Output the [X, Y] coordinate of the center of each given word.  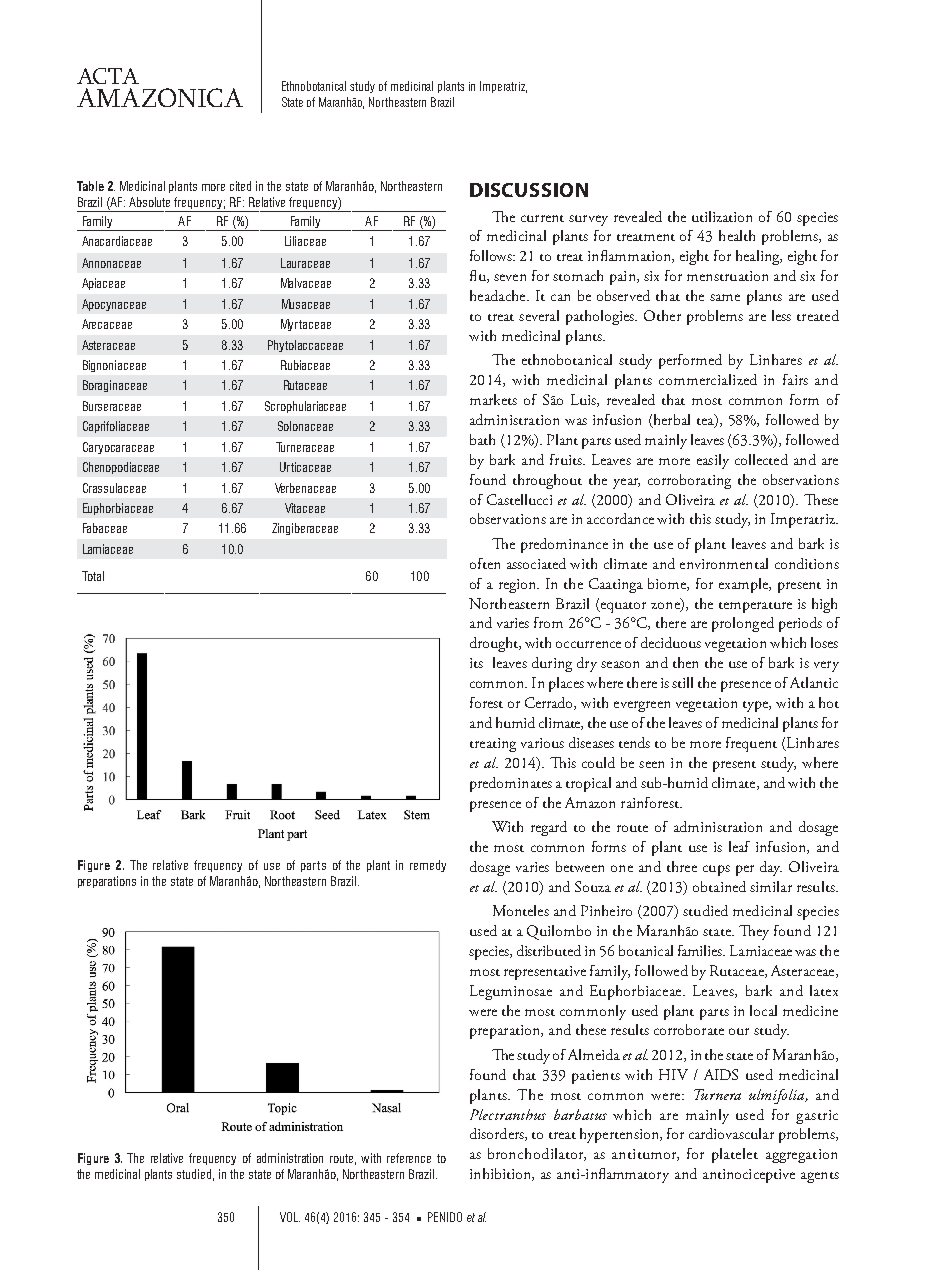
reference [409, 1158]
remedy [428, 866]
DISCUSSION [529, 190]
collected [761, 459]
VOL [290, 1217]
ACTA [108, 76]
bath [482, 439]
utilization [722, 216]
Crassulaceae [114, 488]
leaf [739, 846]
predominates [511, 784]
